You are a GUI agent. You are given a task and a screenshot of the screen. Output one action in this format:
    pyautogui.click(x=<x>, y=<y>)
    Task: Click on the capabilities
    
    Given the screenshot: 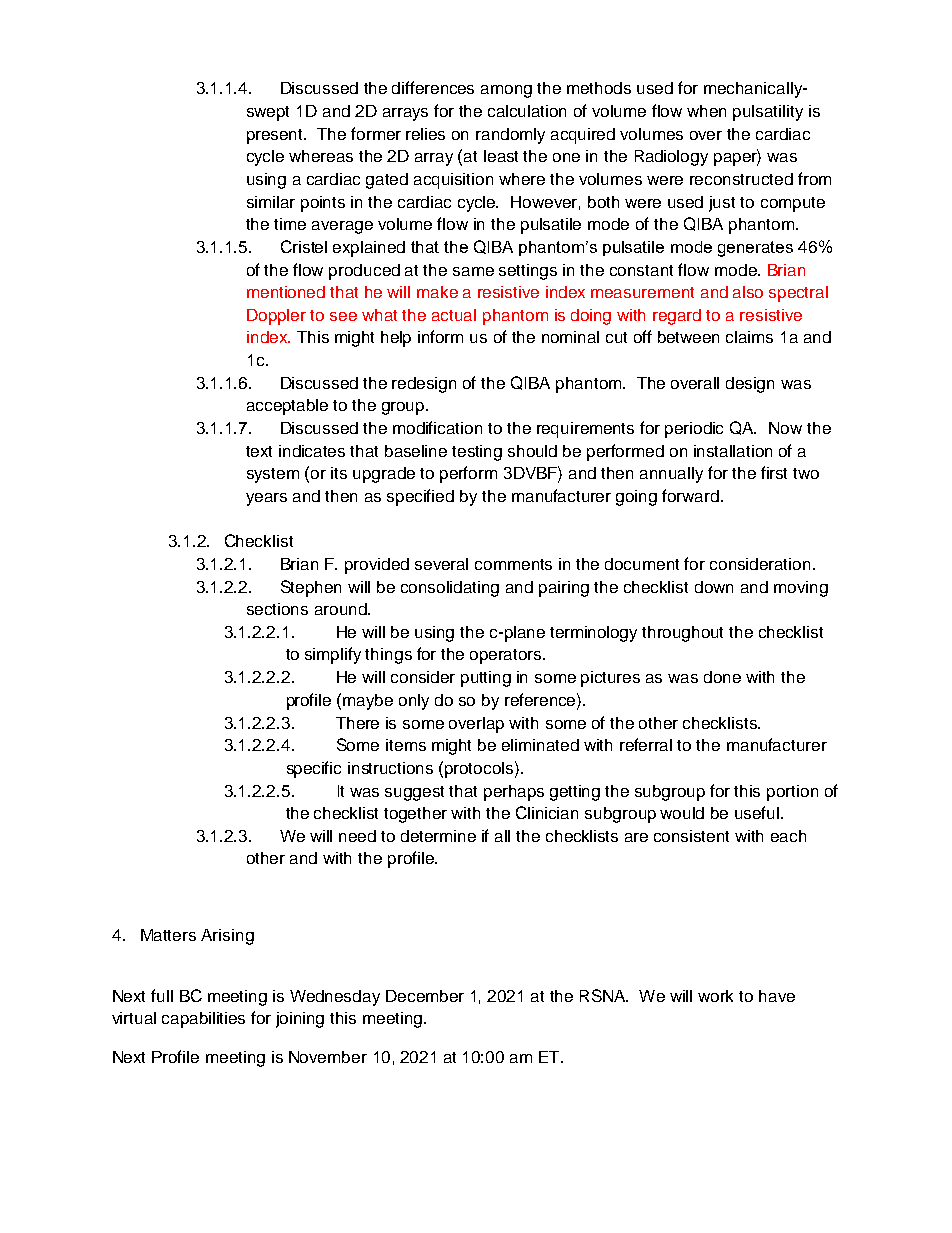 What is the action you would take?
    pyautogui.click(x=203, y=1020)
